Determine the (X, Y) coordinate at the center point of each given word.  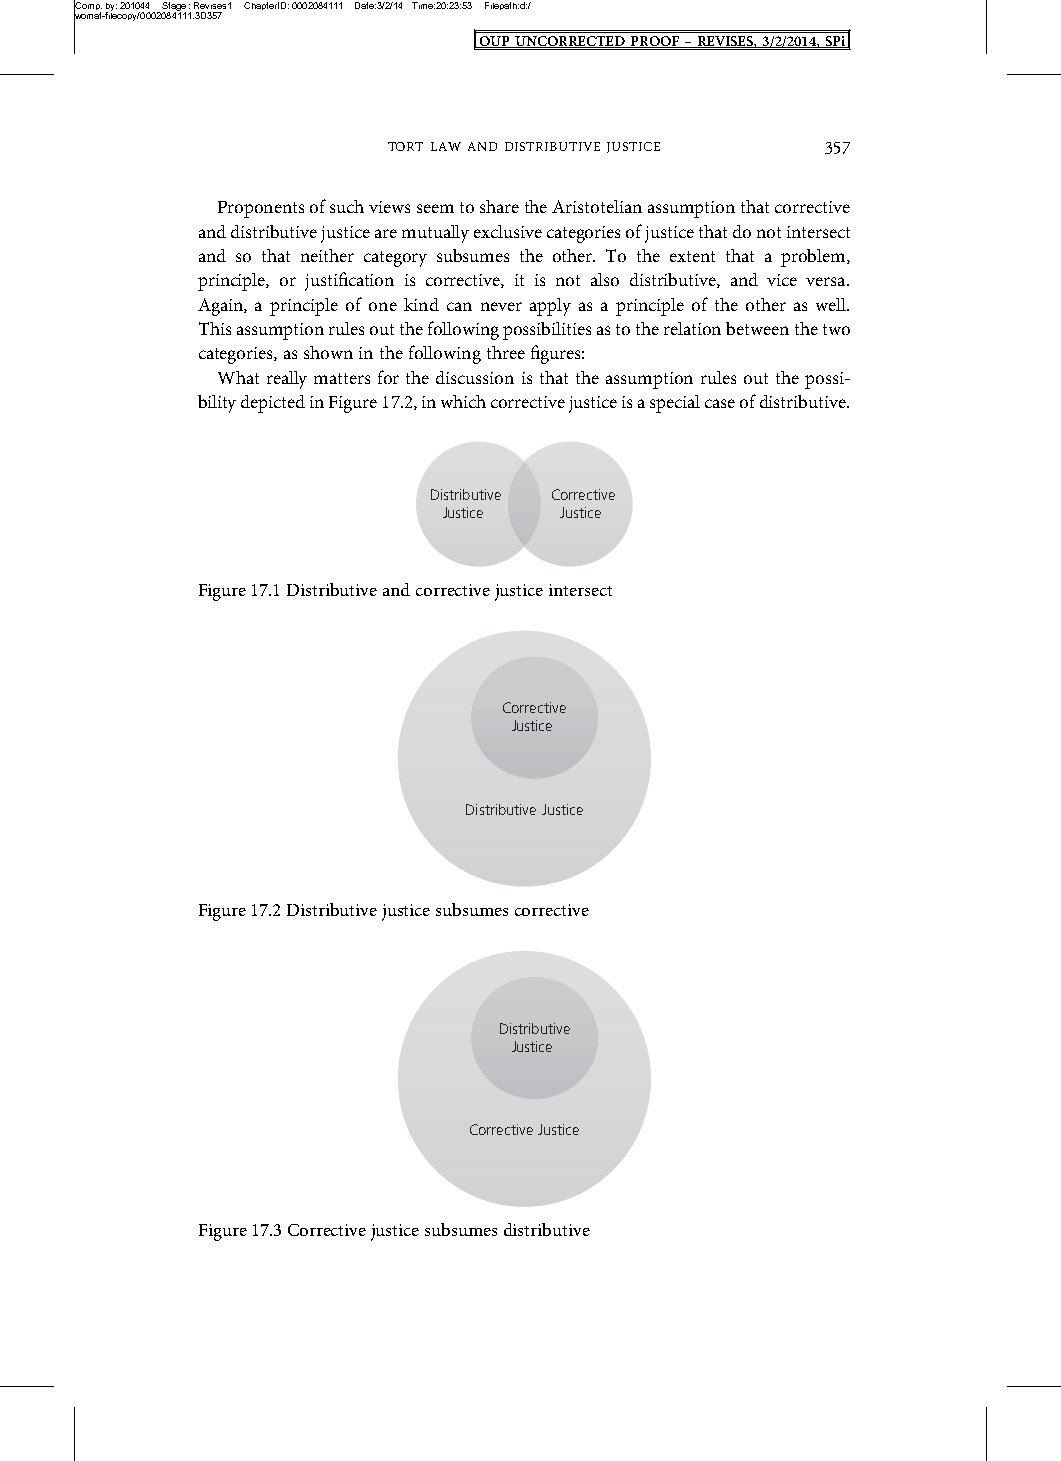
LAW (446, 146)
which (463, 401)
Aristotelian (597, 206)
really (287, 380)
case (720, 403)
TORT (405, 146)
